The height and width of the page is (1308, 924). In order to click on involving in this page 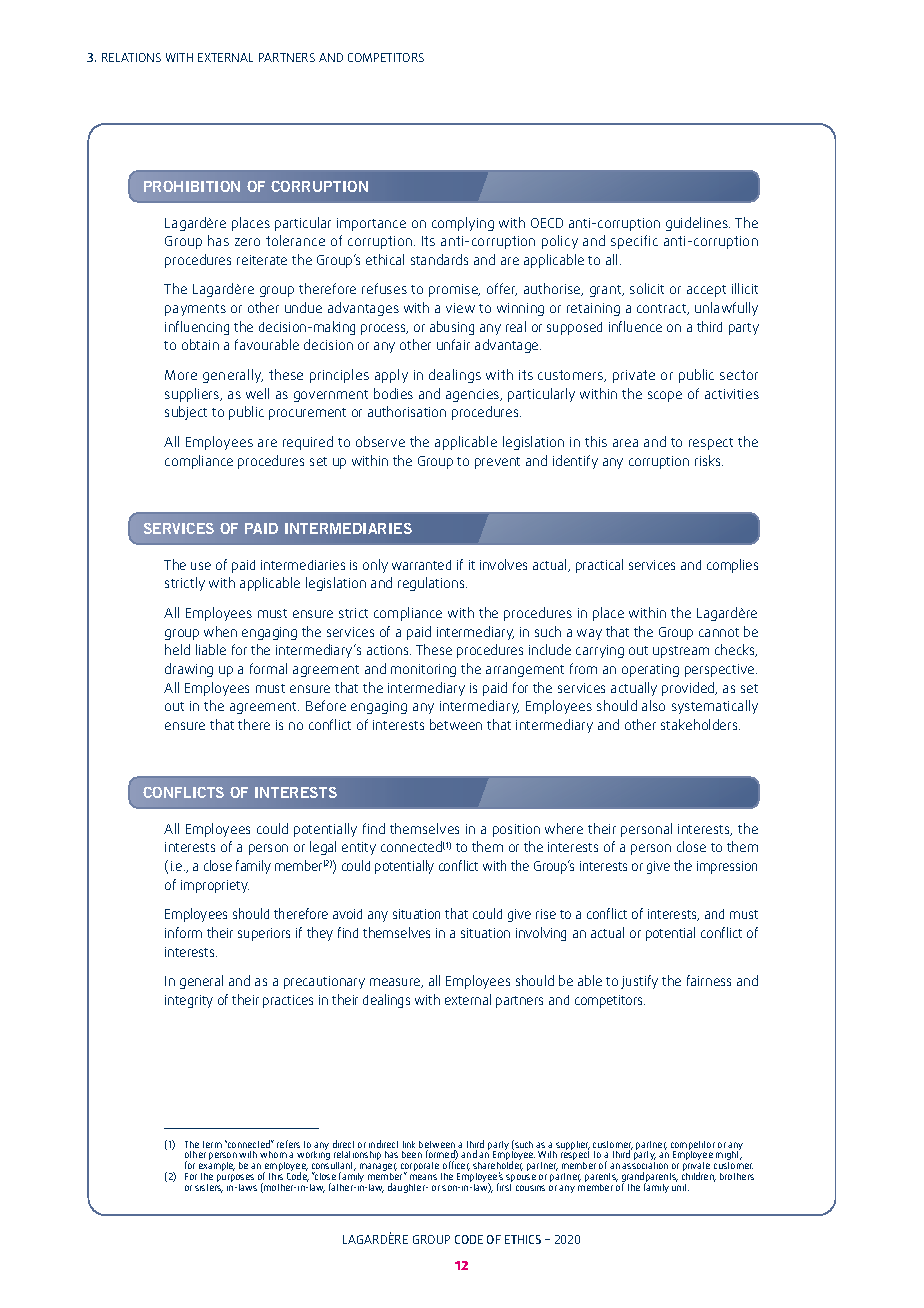, I will do `click(541, 934)`.
